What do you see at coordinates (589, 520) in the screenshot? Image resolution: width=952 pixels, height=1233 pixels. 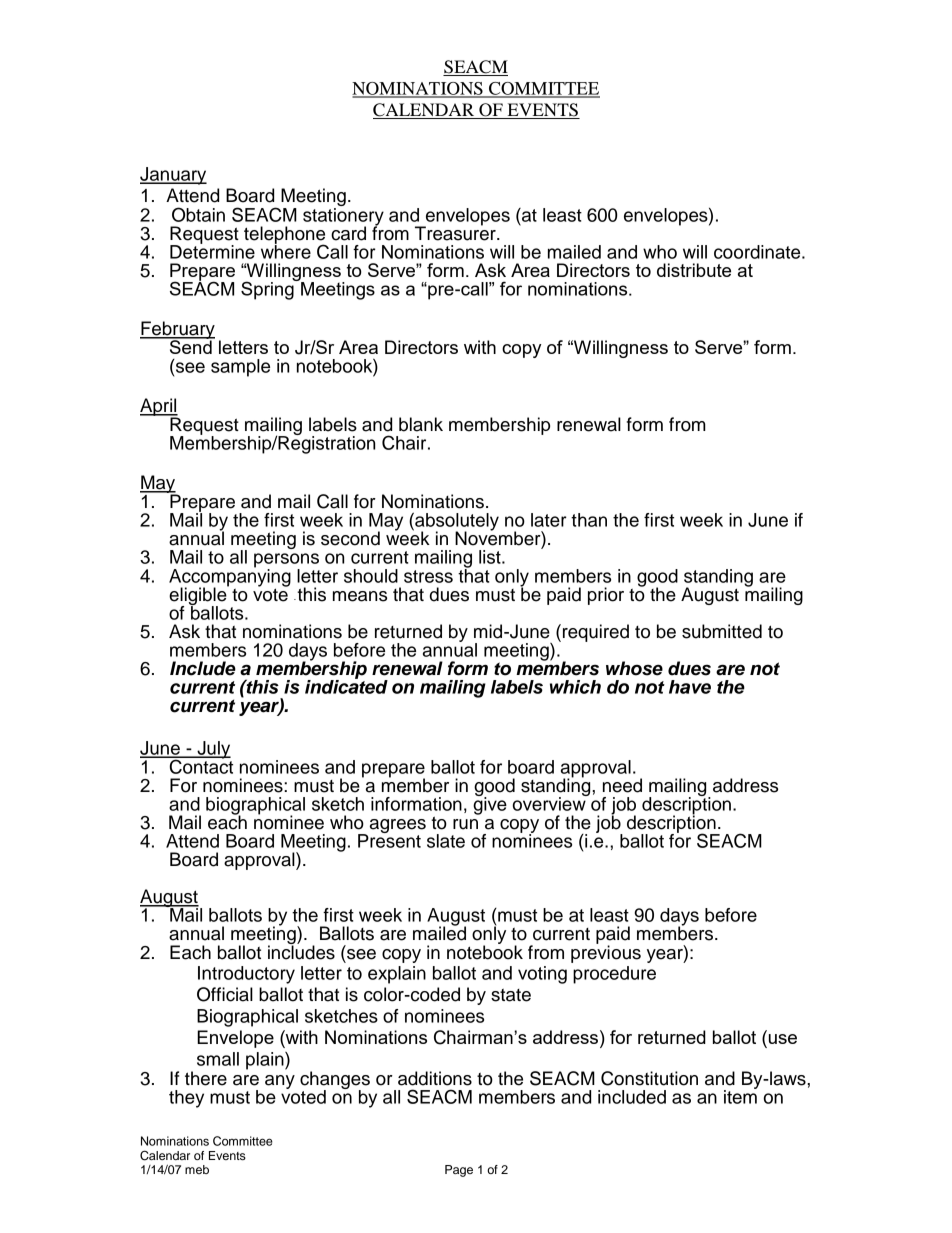 I see `than` at bounding box center [589, 520].
